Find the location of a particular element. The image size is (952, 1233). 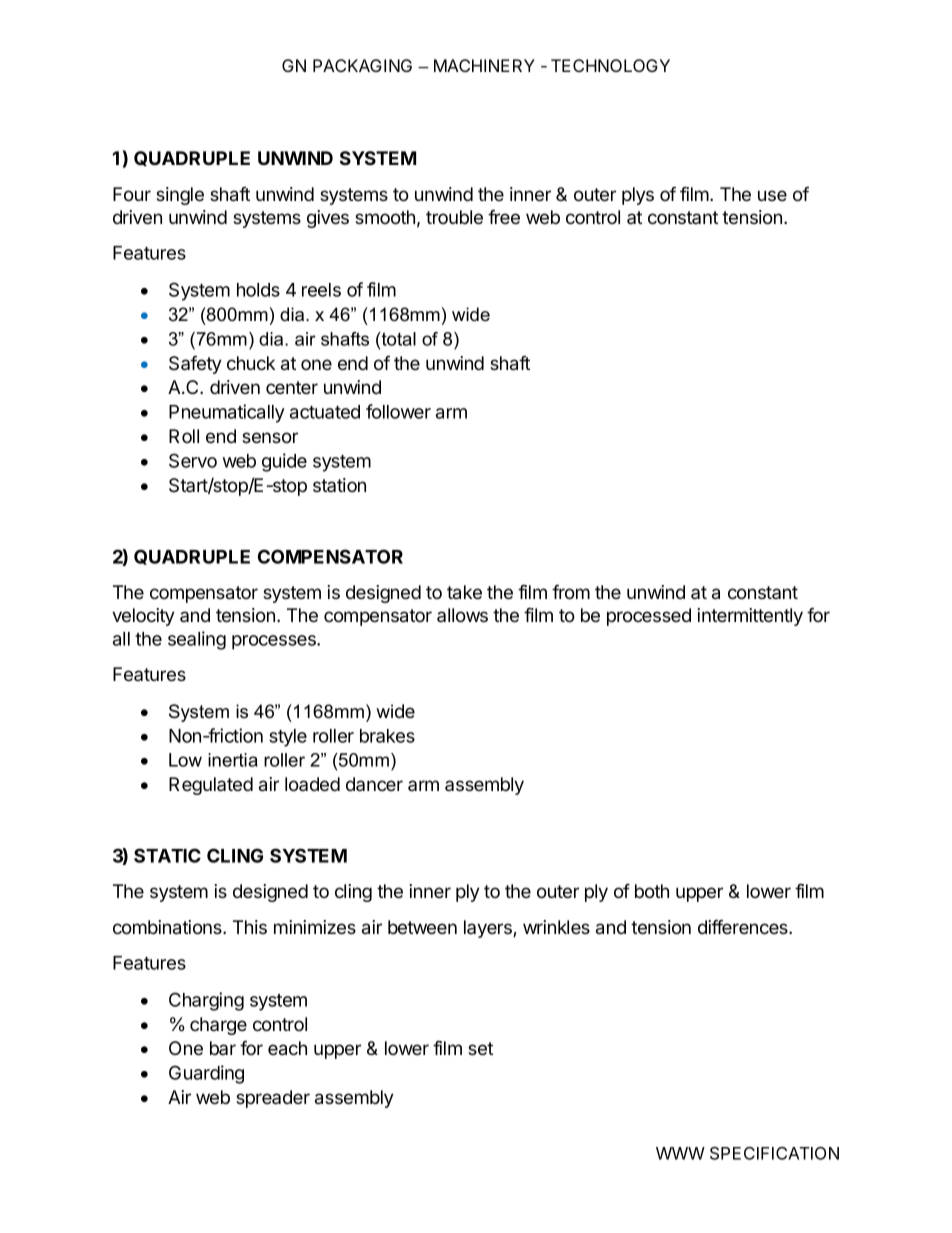

both is located at coordinates (652, 891).
